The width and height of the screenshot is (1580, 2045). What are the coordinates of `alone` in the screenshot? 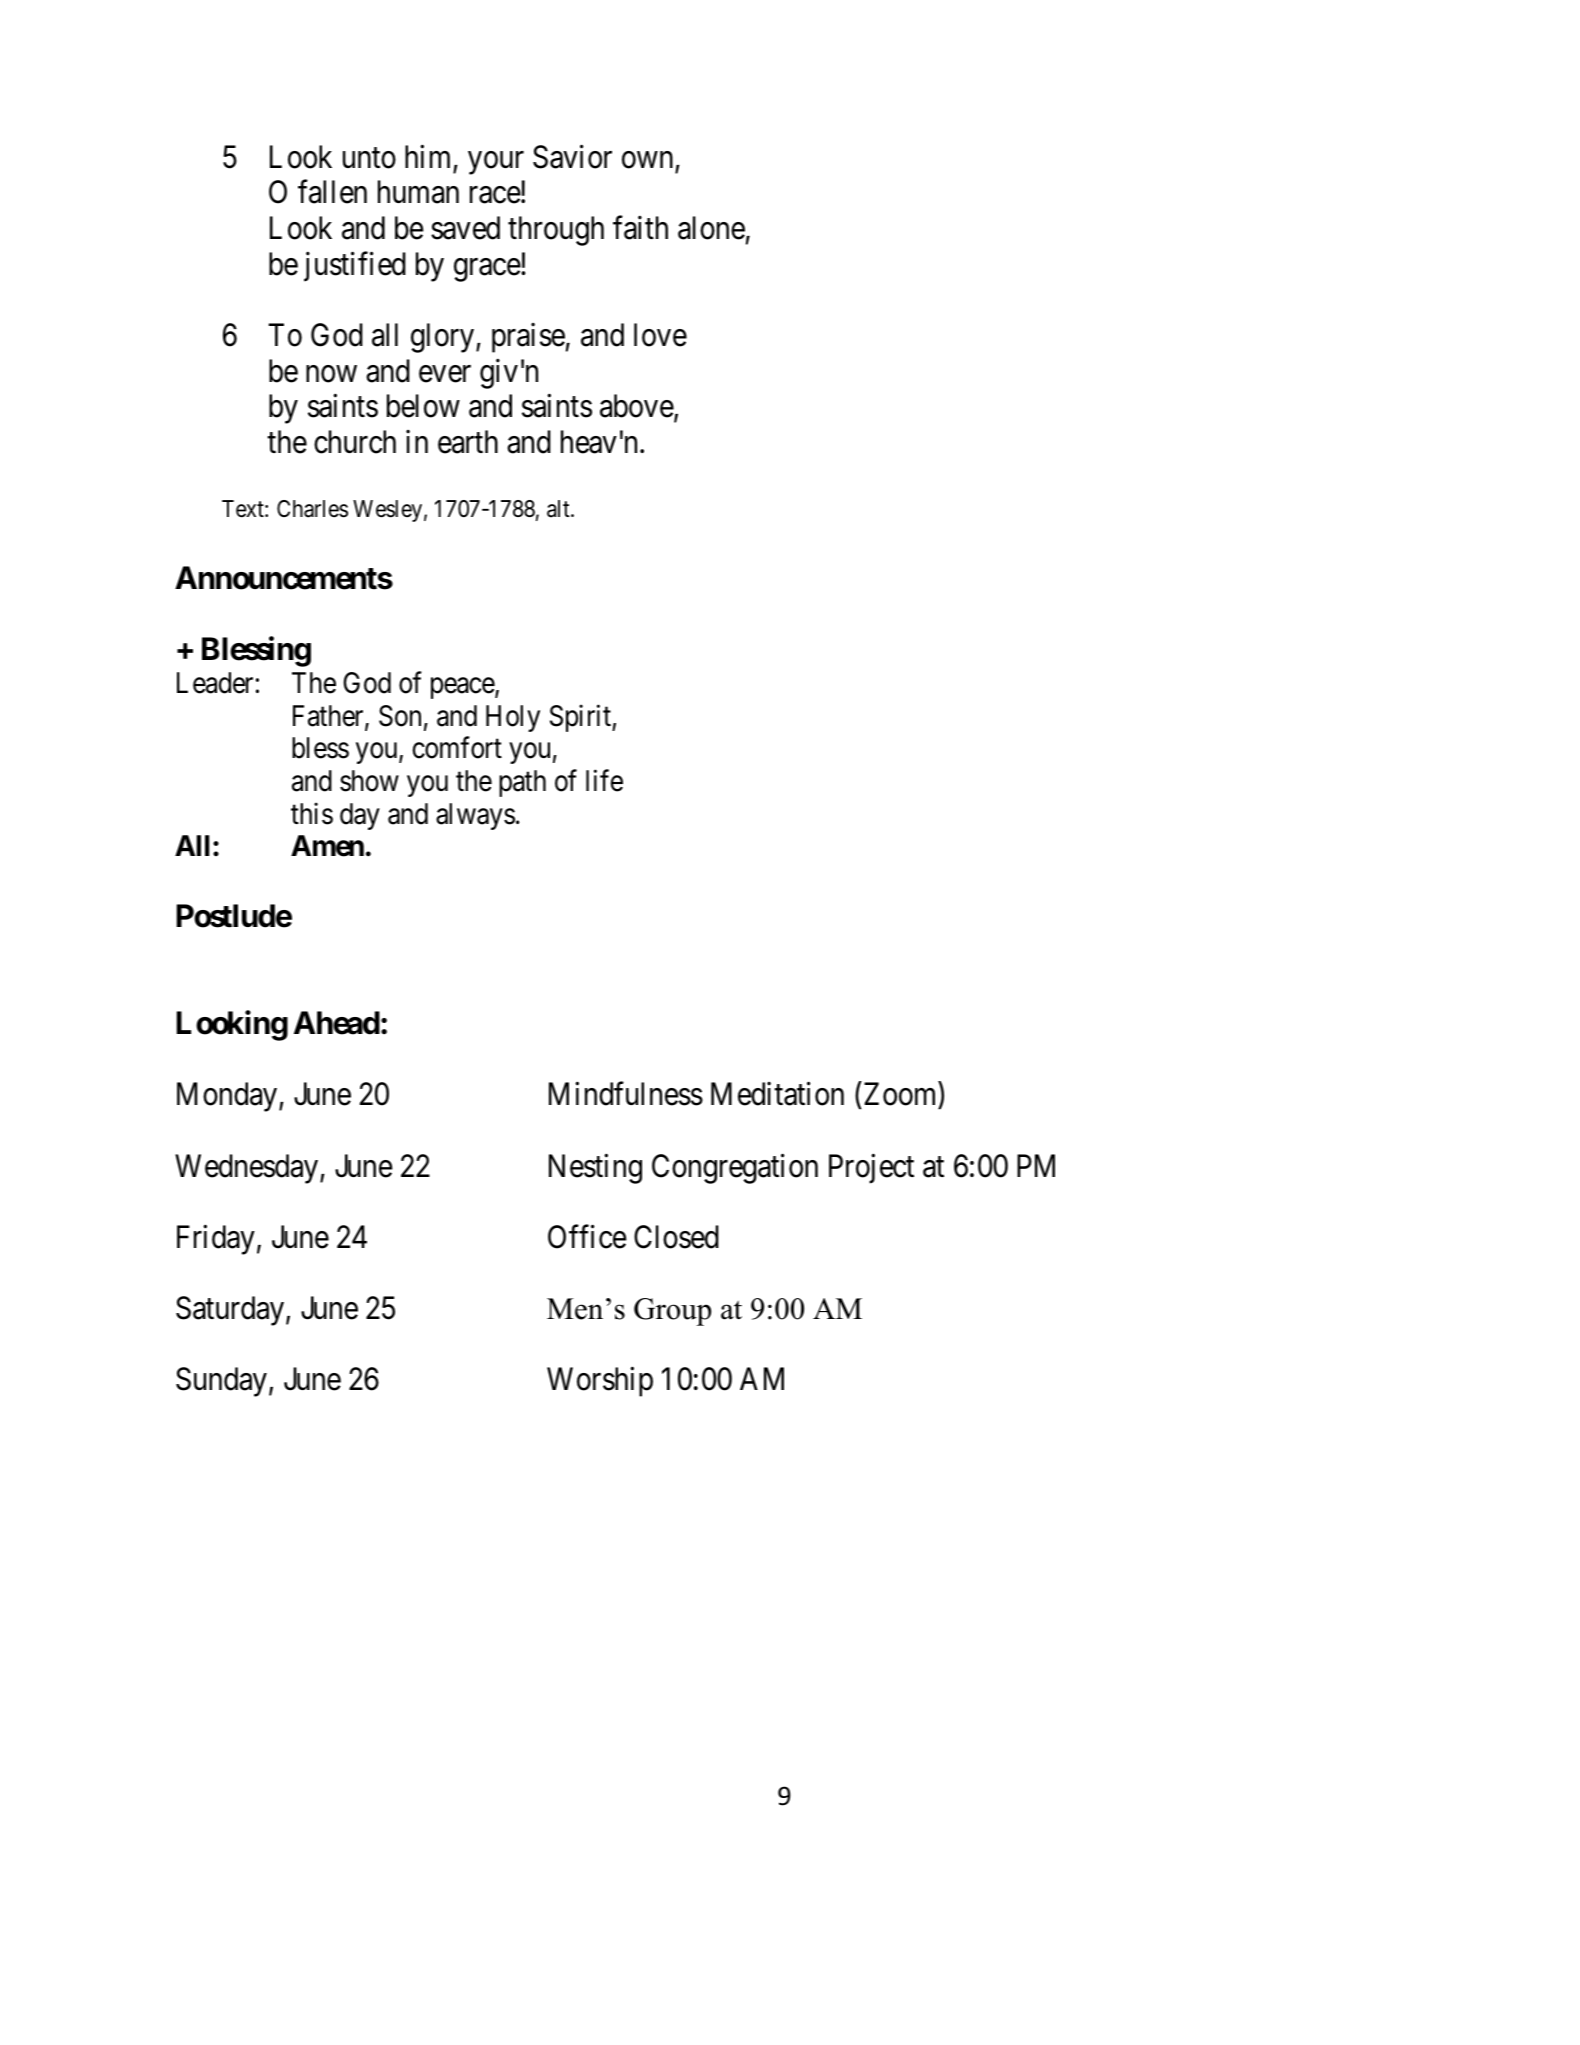 It's located at (711, 228).
